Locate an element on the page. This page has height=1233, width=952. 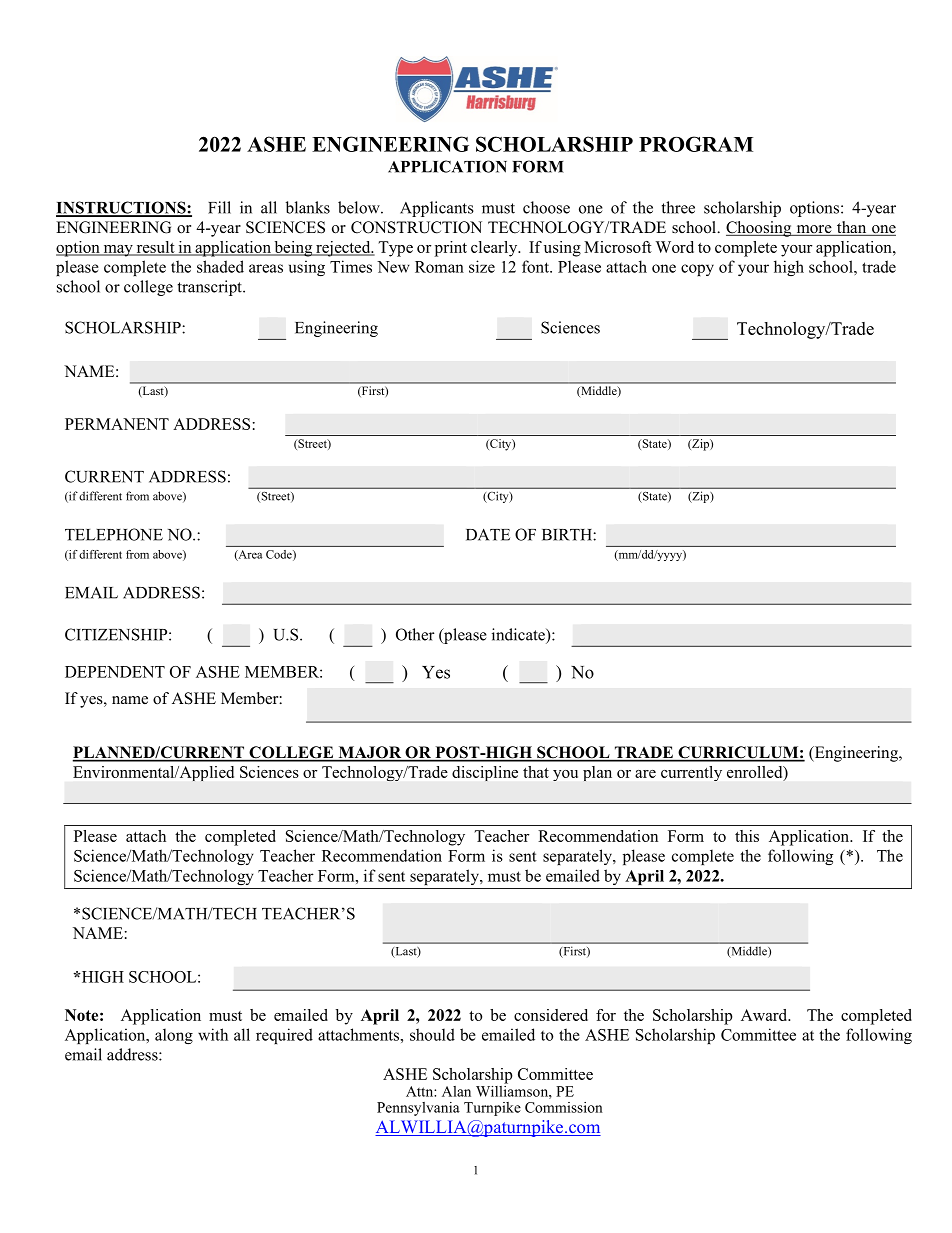
Applicants is located at coordinates (437, 209).
